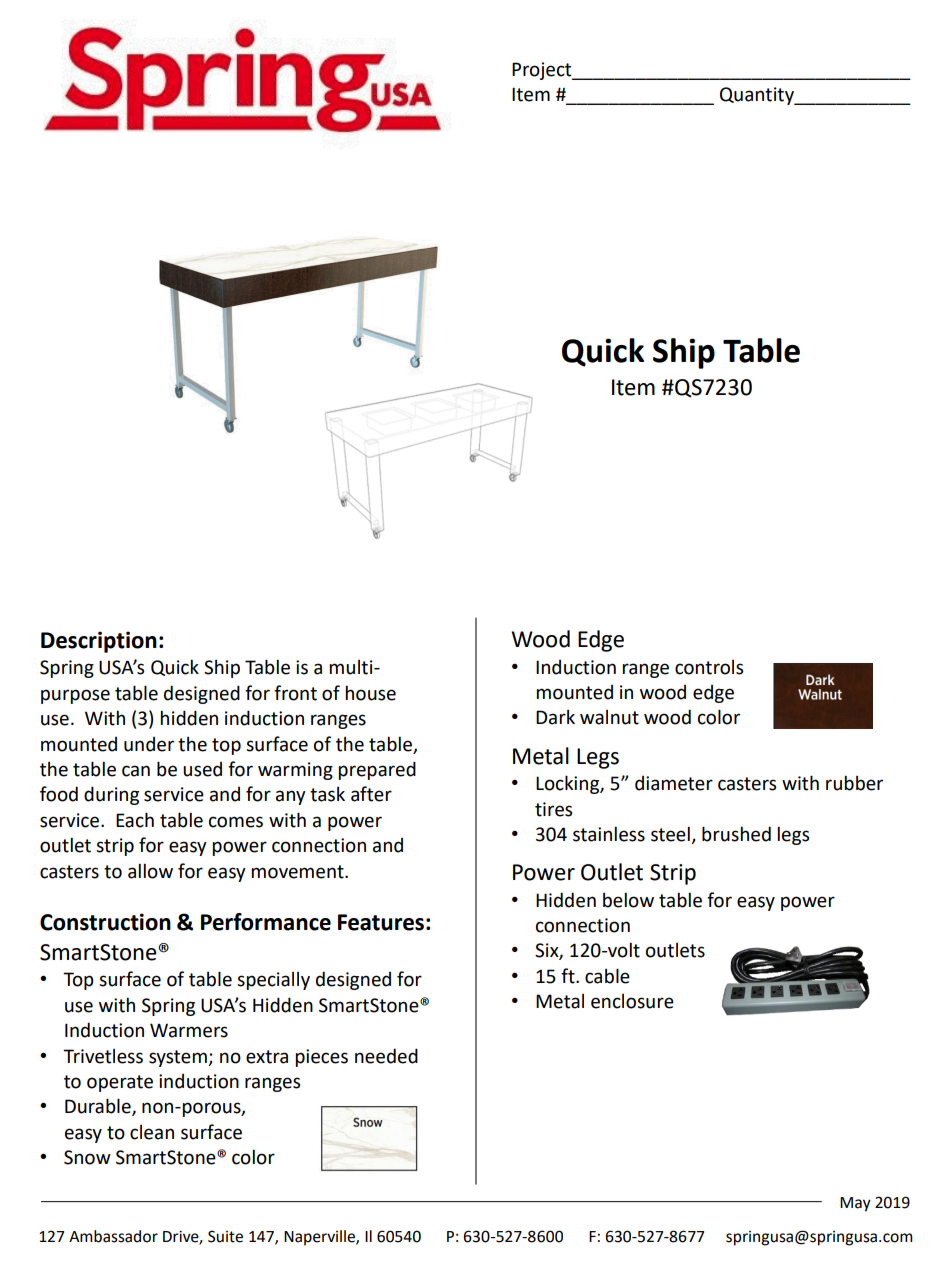 Image resolution: width=952 pixels, height=1270 pixels. Describe the element at coordinates (370, 693) in the screenshot. I see `house` at that location.
